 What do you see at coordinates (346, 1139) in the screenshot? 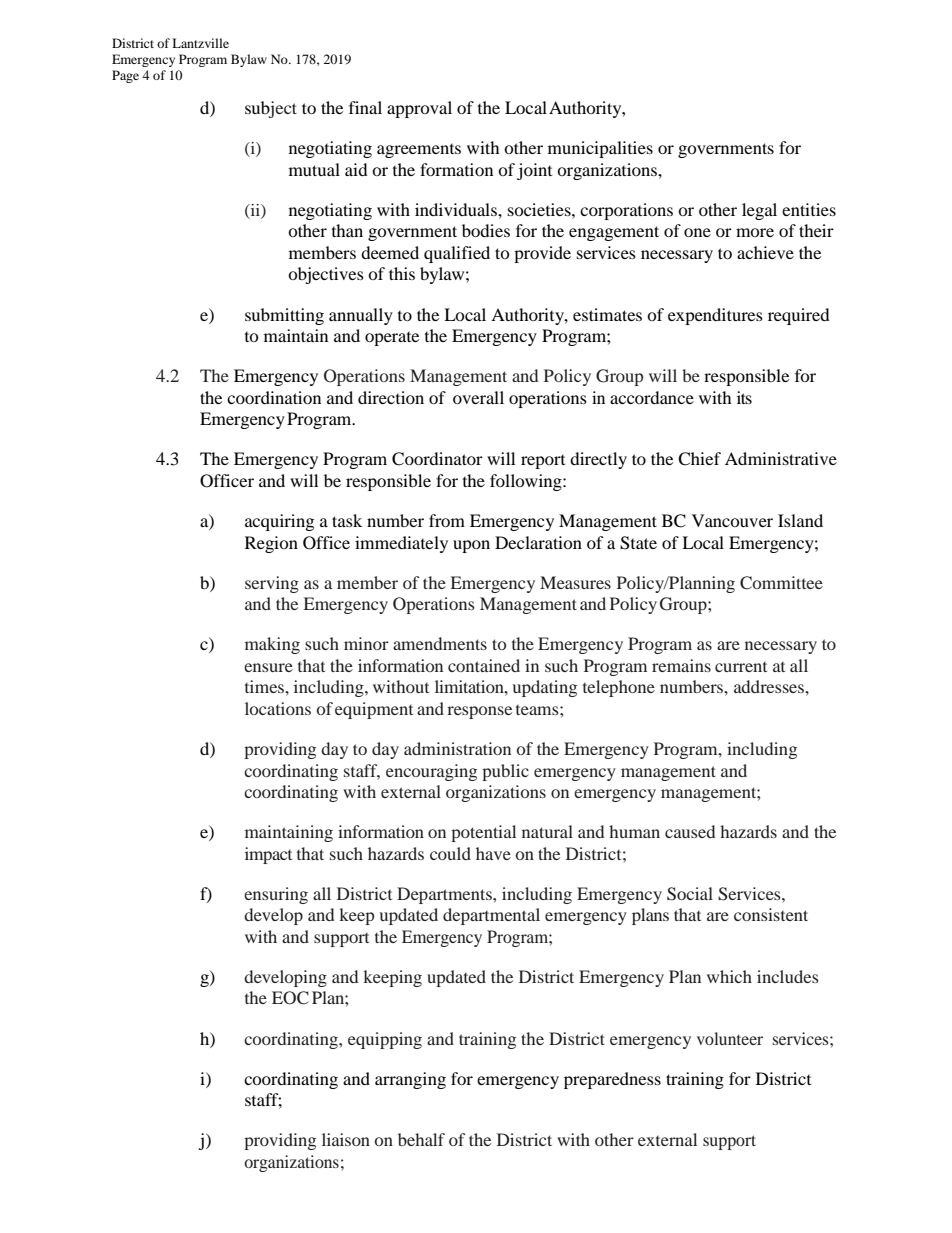
I see `liaison` at bounding box center [346, 1139].
